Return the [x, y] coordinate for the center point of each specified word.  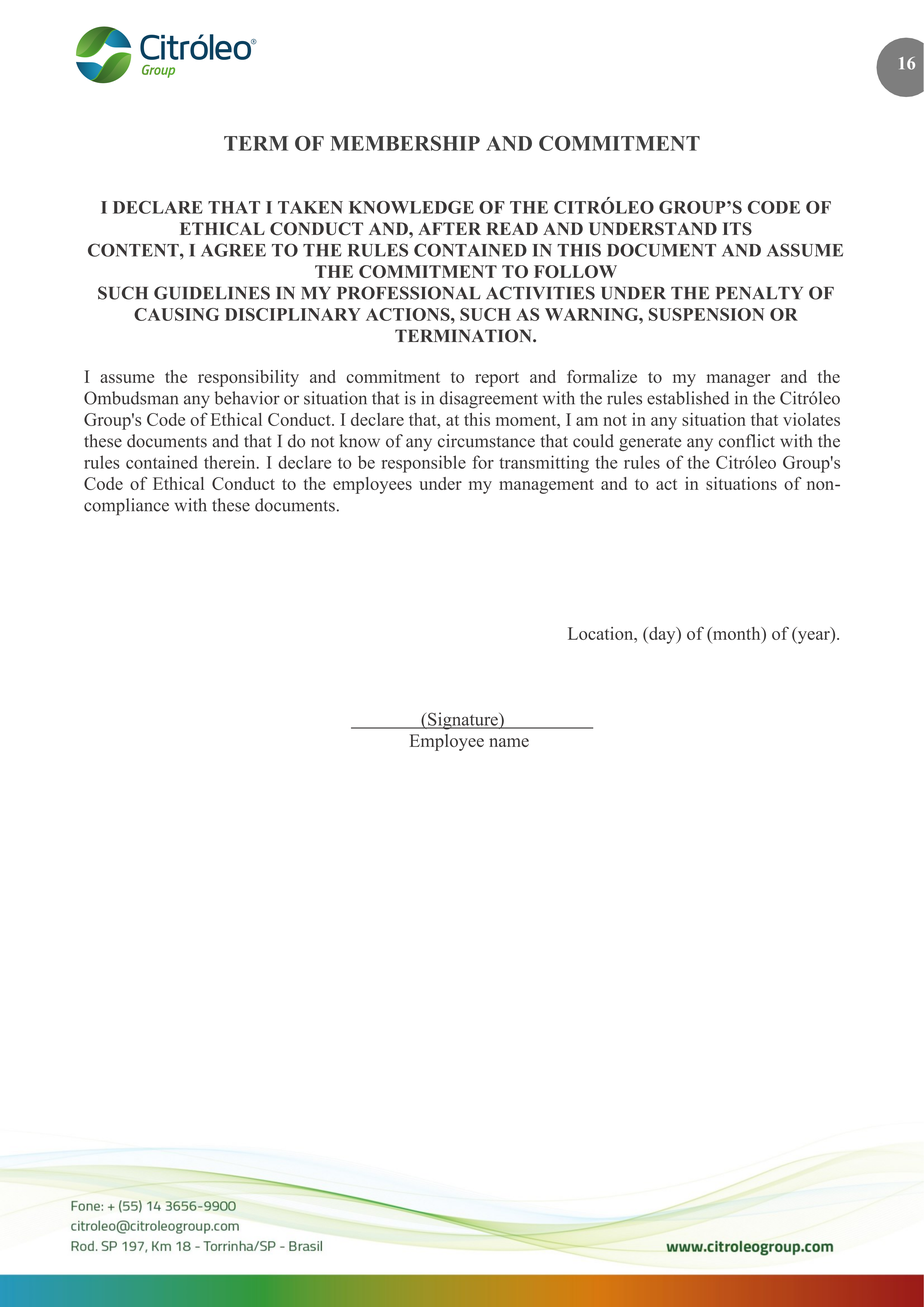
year [813, 637]
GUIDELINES [212, 293]
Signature [463, 721]
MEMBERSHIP [405, 143]
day [662, 635]
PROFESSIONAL [409, 293]
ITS [737, 229]
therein [231, 462]
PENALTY [759, 293]
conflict [747, 441]
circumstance [486, 441]
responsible [424, 464]
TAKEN [310, 207]
